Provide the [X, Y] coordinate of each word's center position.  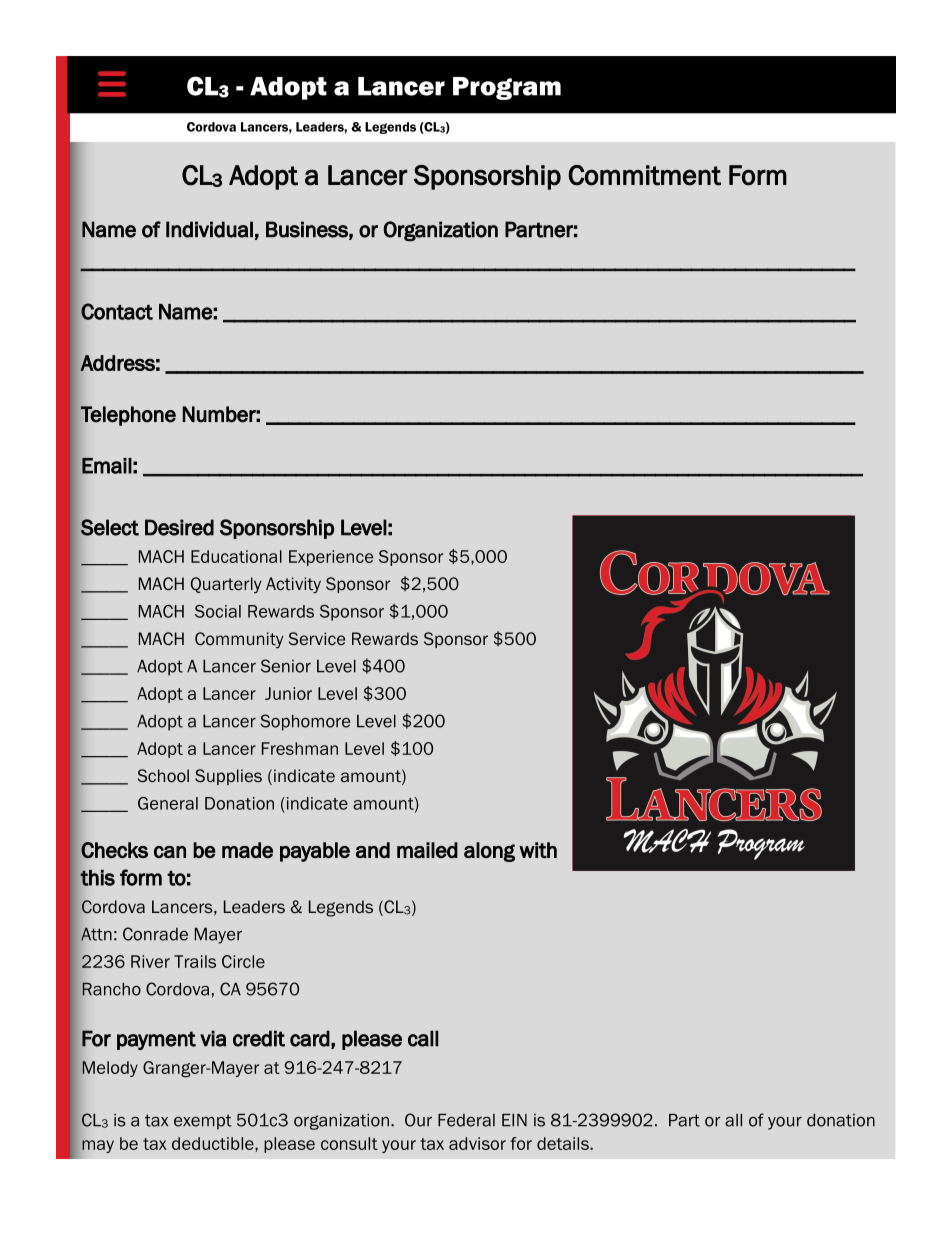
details [564, 1143]
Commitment [644, 175]
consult [349, 1143]
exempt [203, 1122]
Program [507, 88]
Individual [209, 229]
